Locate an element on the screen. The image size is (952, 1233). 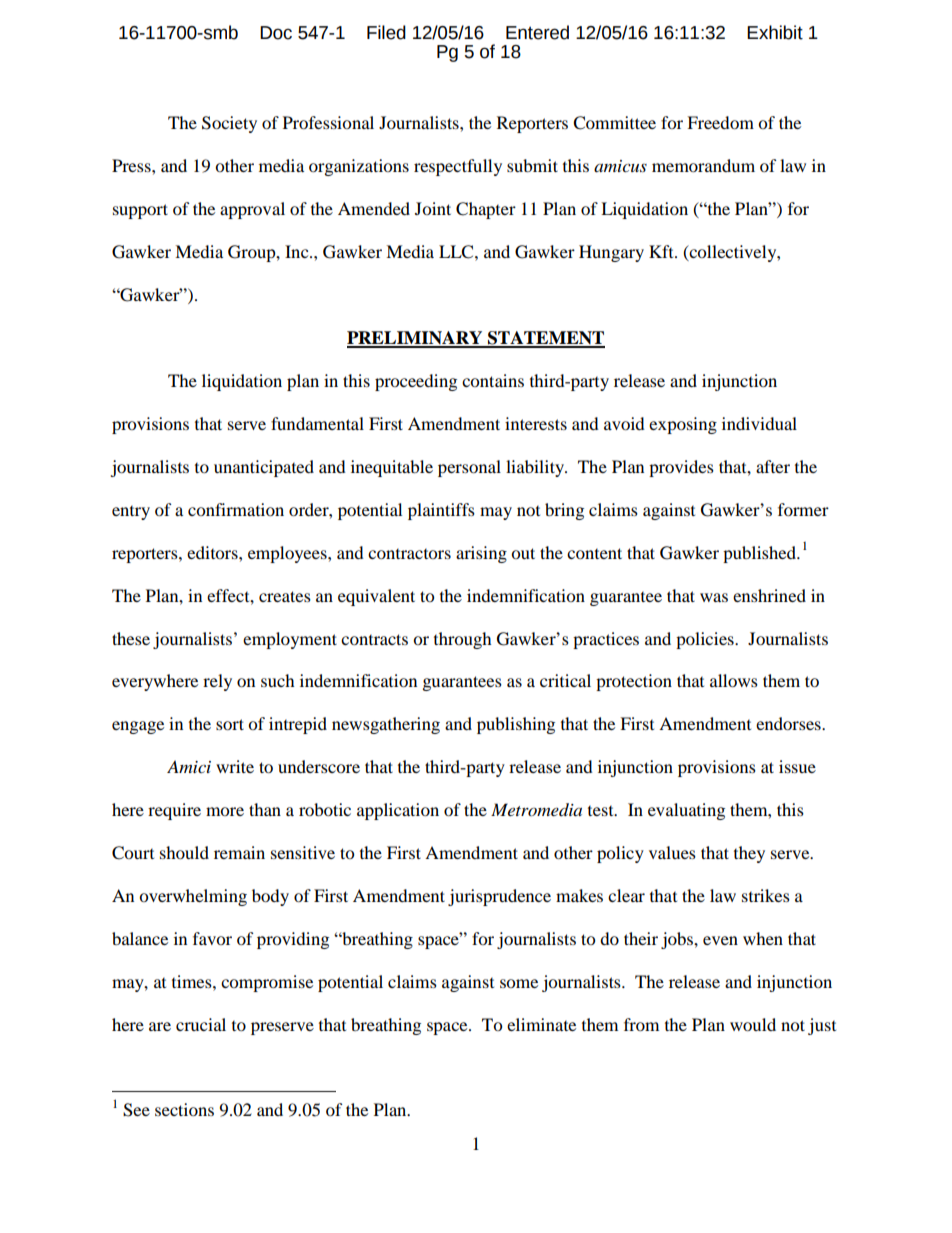
editors is located at coordinates (213, 552).
